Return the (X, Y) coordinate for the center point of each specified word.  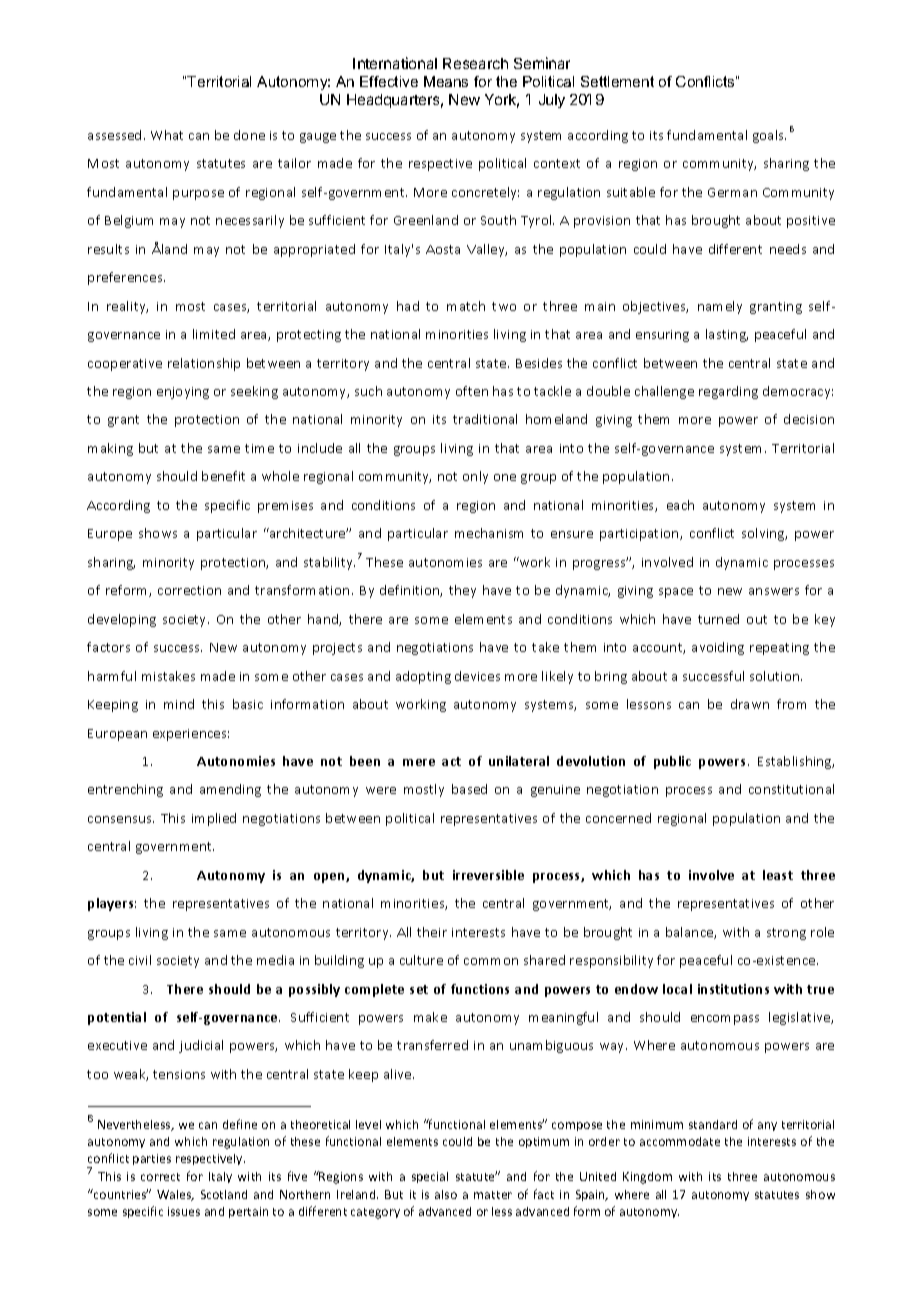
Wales (175, 1195)
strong (786, 934)
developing (122, 620)
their (432, 932)
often (472, 391)
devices (477, 676)
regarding (728, 392)
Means (446, 81)
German (732, 192)
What (167, 135)
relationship (204, 364)
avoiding (718, 648)
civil (140, 960)
